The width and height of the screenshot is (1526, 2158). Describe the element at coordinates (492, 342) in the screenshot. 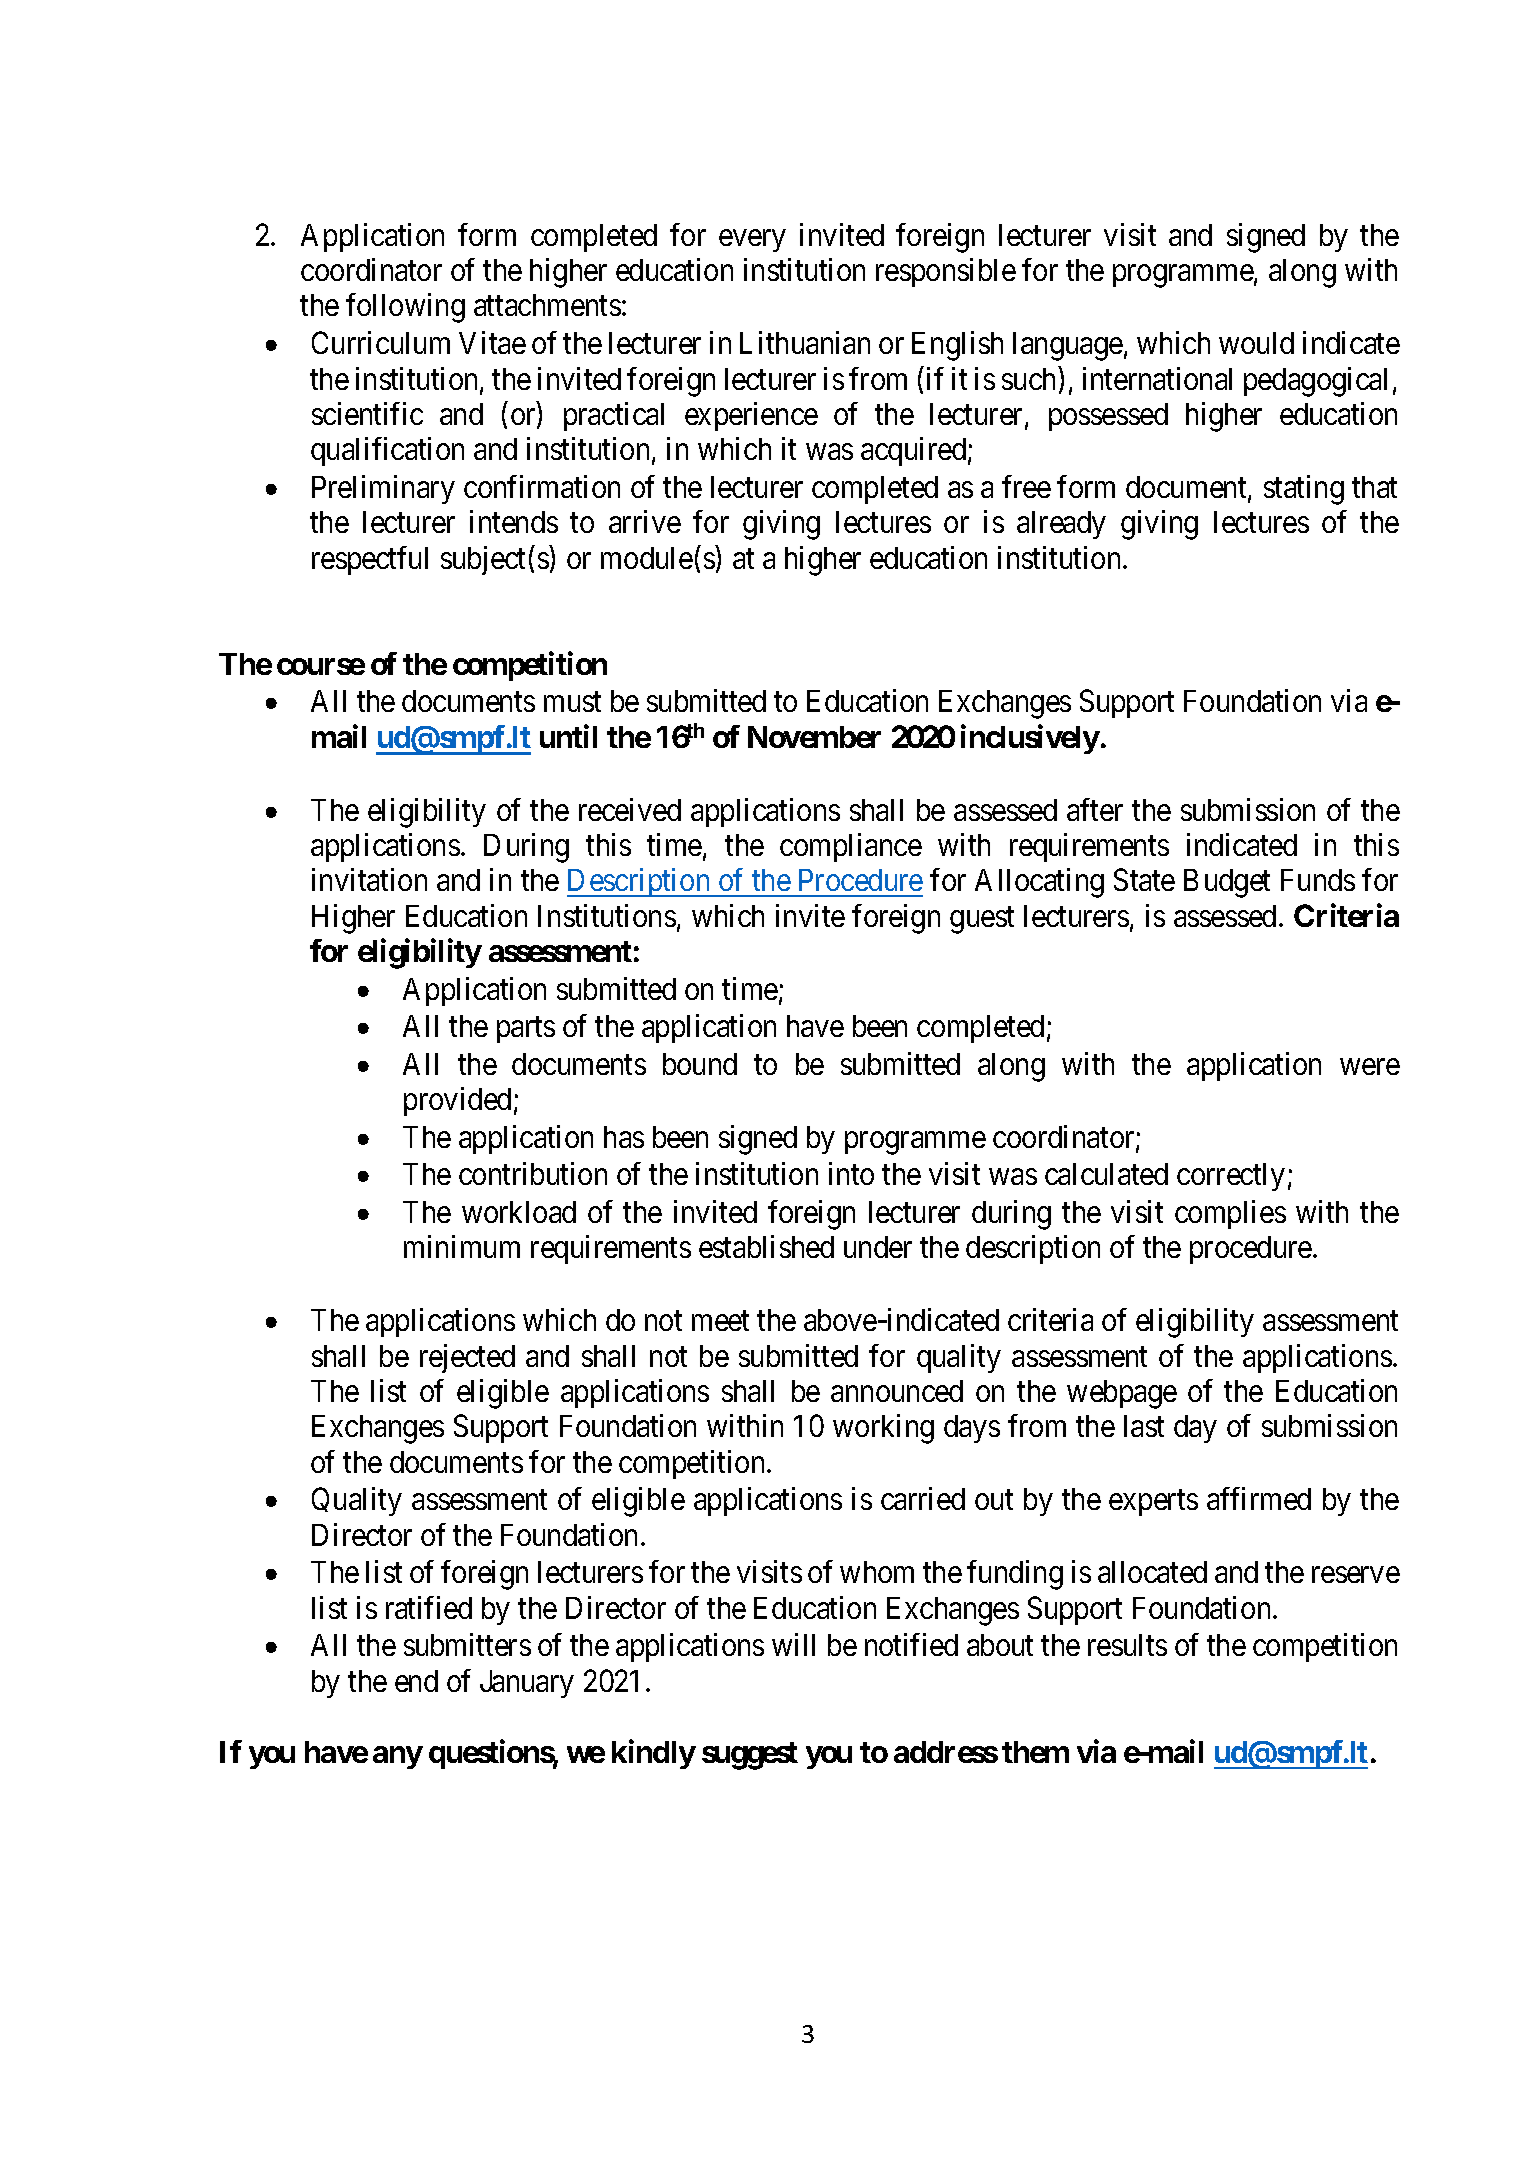

I see `Vitae` at that location.
